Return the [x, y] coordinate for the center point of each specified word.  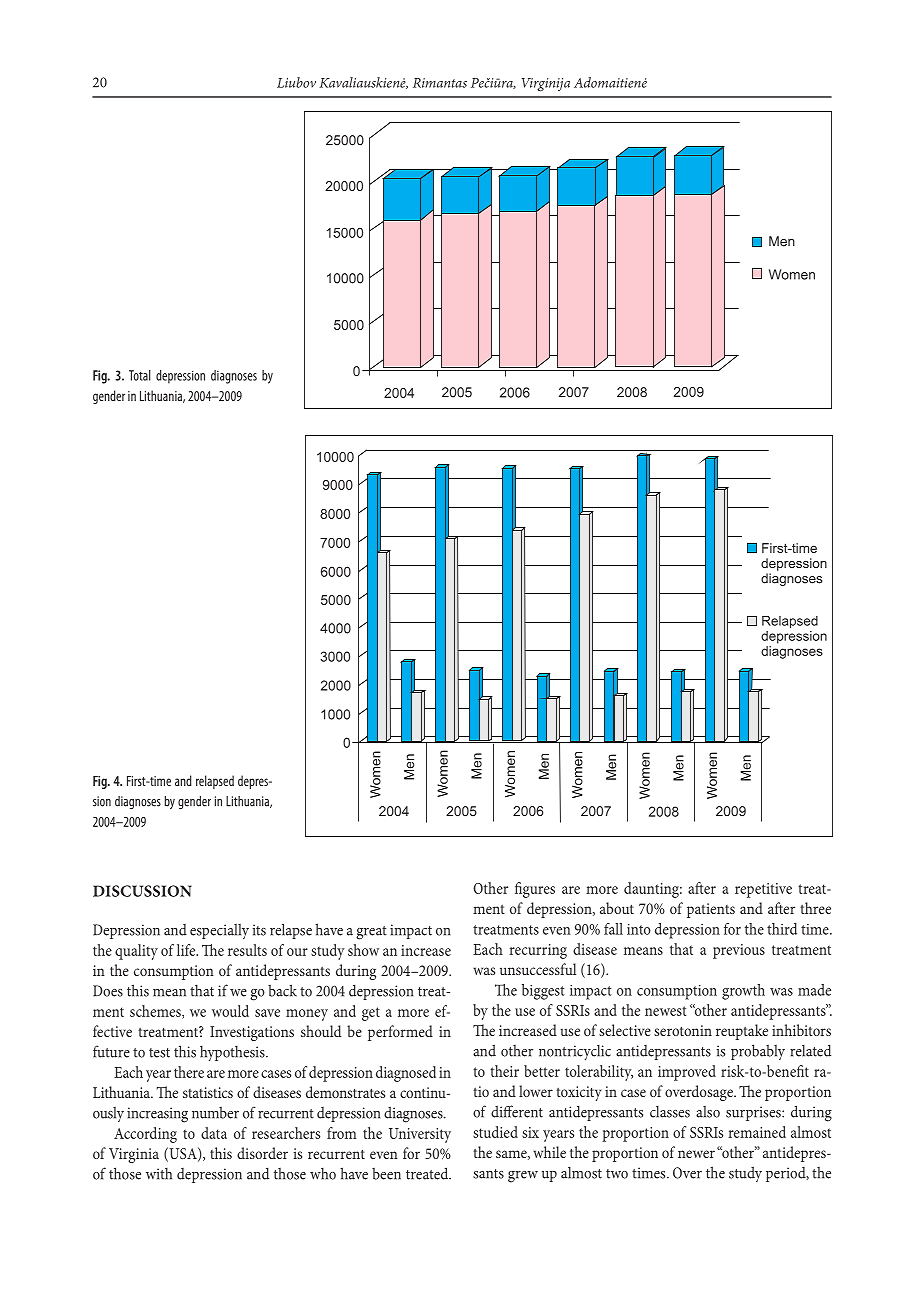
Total [140, 375]
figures [535, 890]
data [214, 1133]
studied [495, 1132]
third [782, 929]
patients [711, 910]
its [259, 930]
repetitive [763, 890]
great [371, 933]
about [617, 908]
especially [219, 932]
